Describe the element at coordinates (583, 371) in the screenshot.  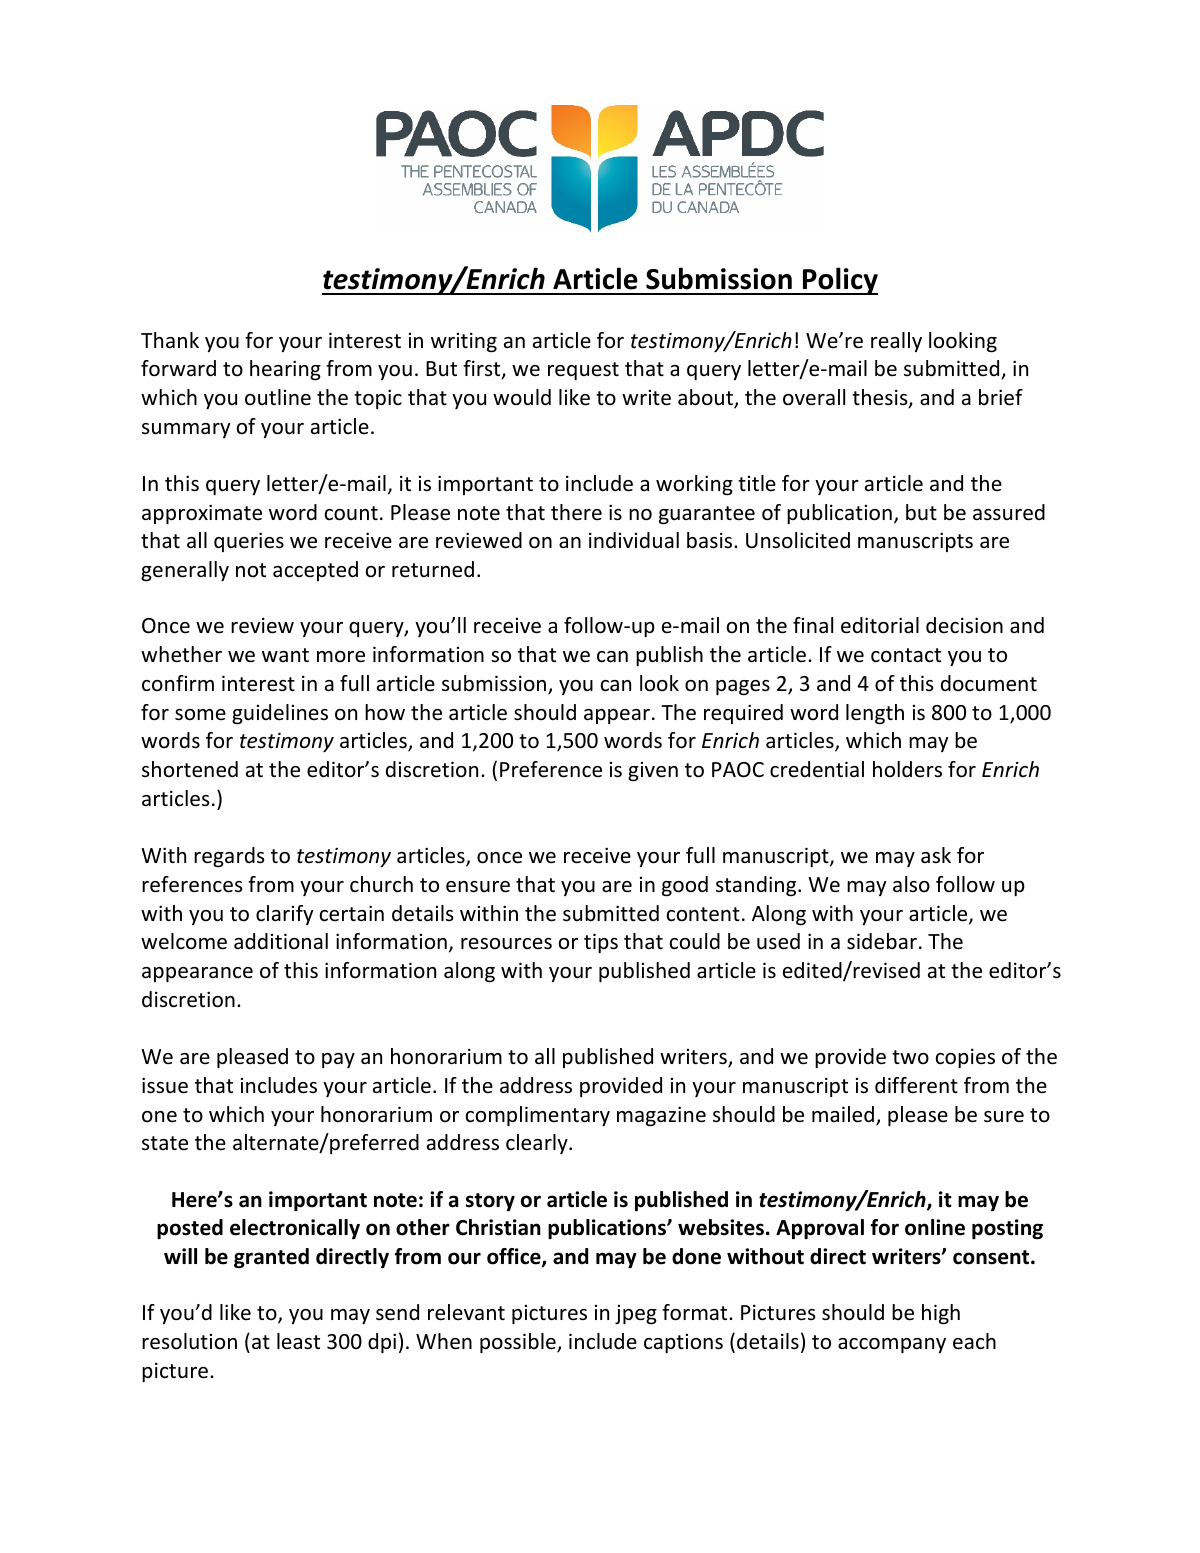
I see `request` at that location.
